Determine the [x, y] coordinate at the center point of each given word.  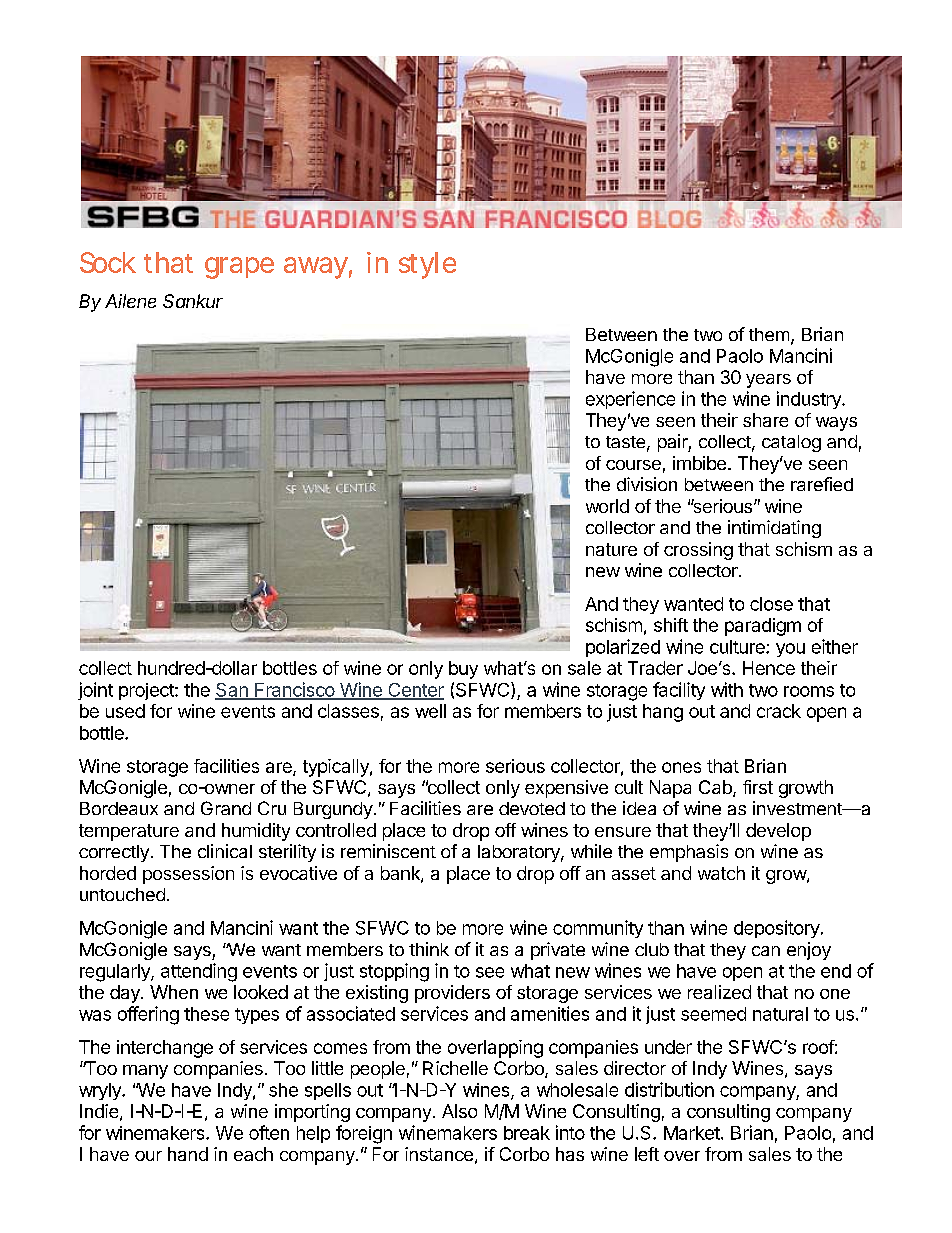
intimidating [774, 529]
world [607, 506]
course [633, 465]
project [147, 691]
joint [95, 691]
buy [463, 670]
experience [630, 400]
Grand [226, 808]
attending [199, 972]
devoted [532, 808]
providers [452, 994]
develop [778, 832]
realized [719, 992]
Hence [769, 668]
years [768, 381]
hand [188, 1154]
